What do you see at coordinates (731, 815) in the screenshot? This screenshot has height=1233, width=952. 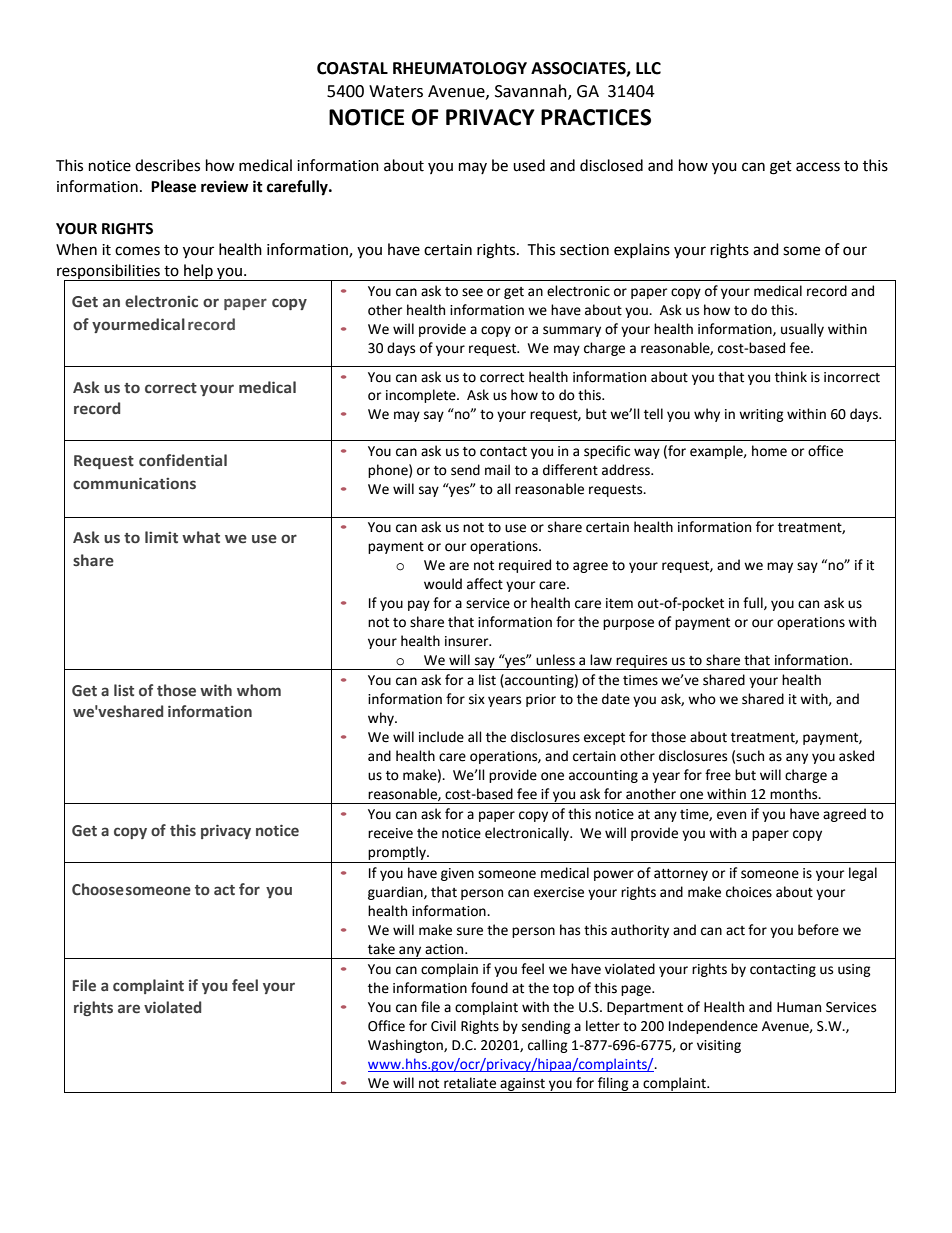 I see `even` at bounding box center [731, 815].
